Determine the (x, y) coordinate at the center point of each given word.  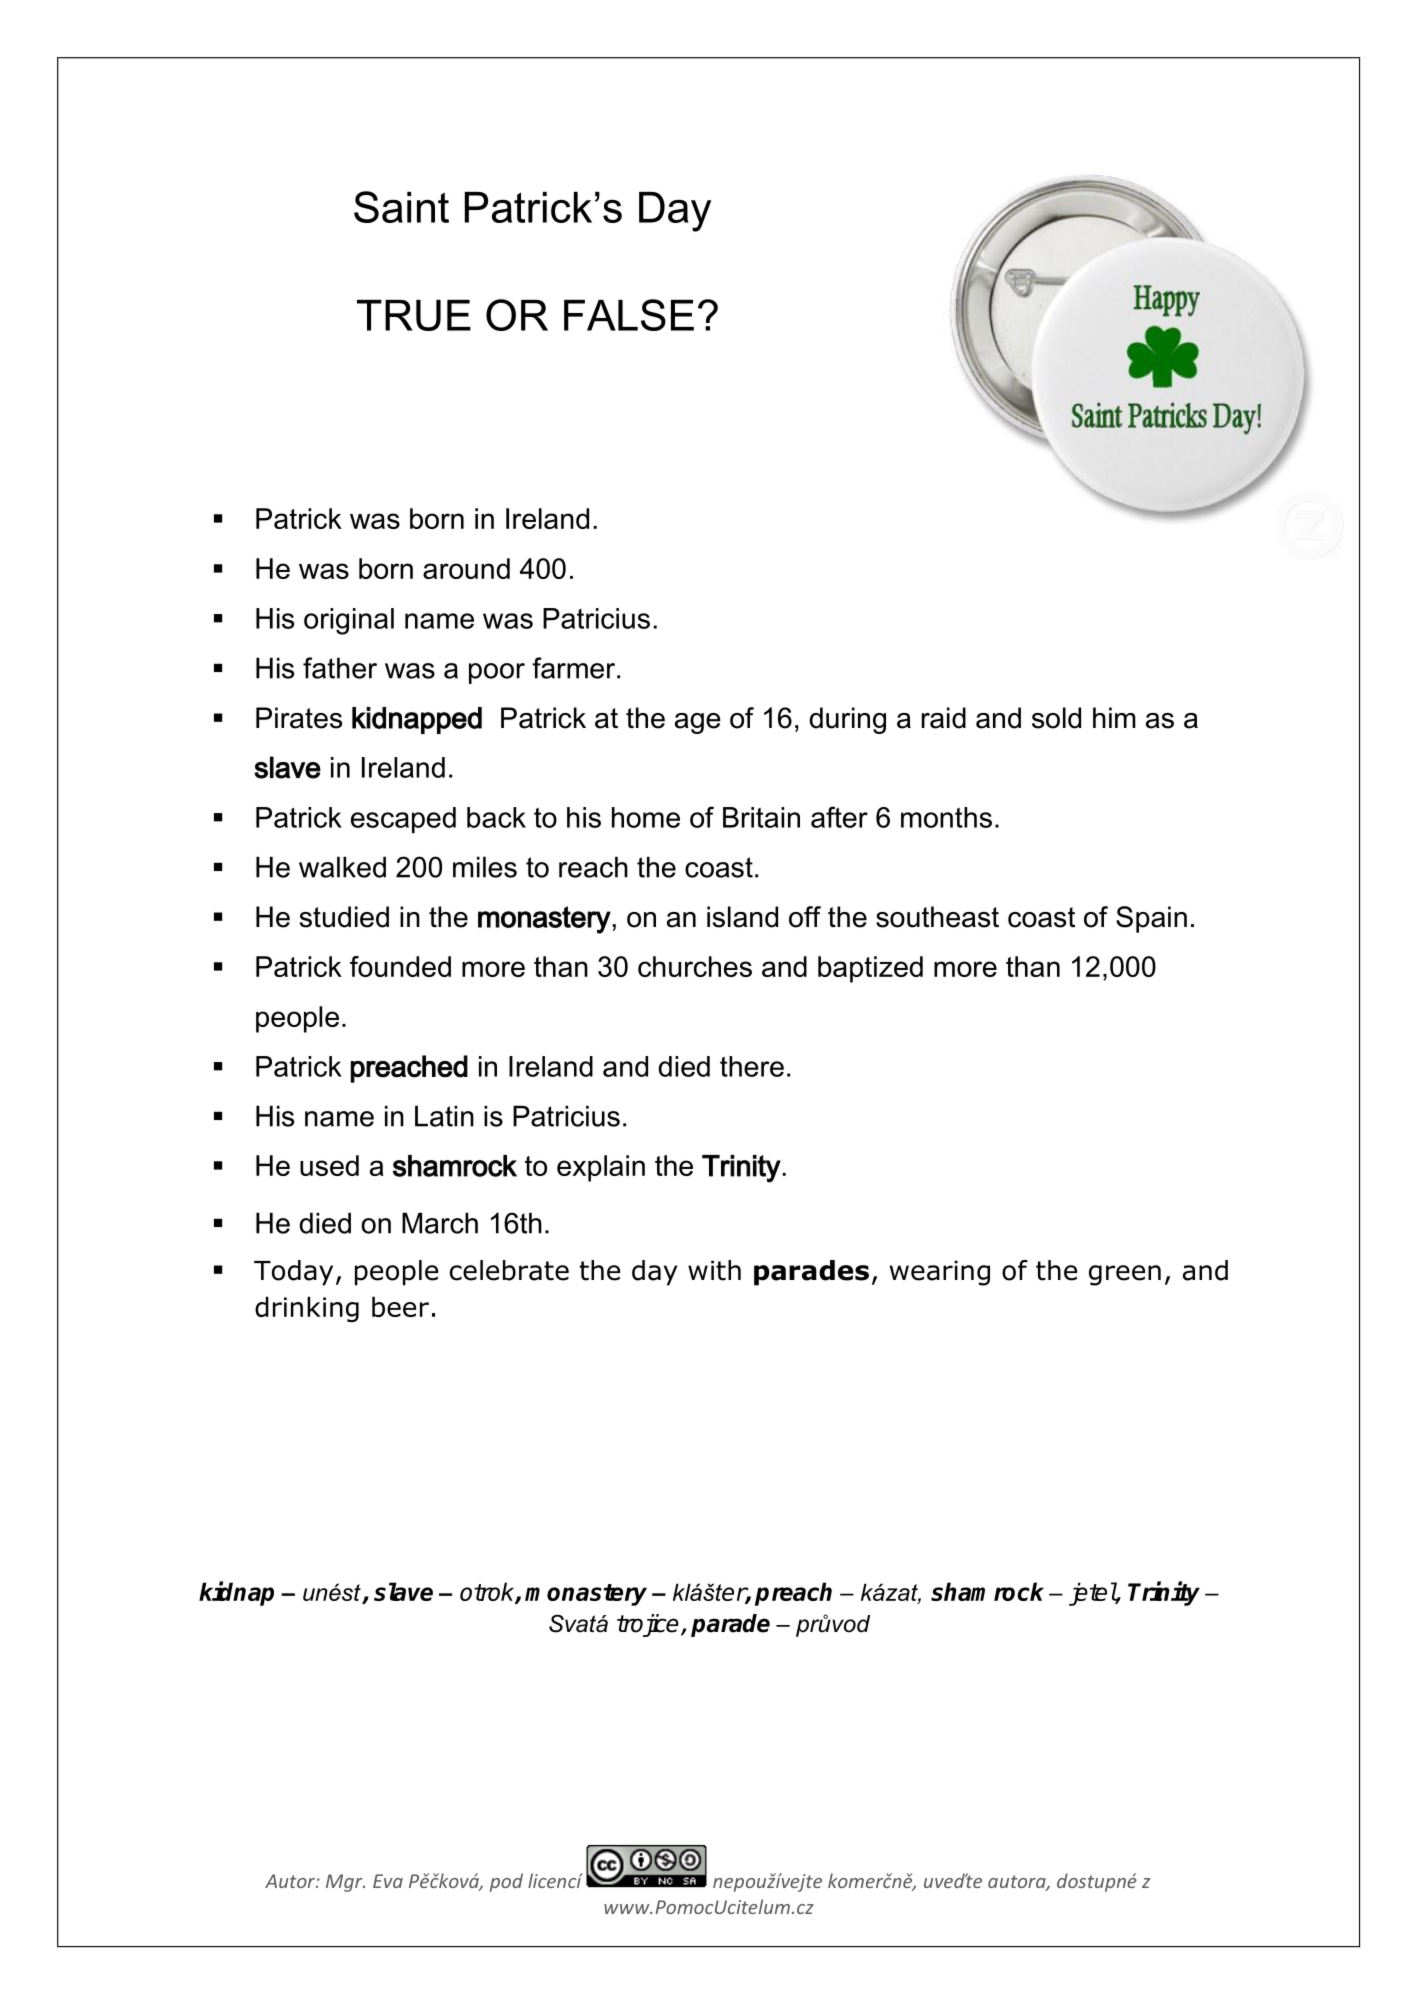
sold (1056, 718)
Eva (388, 1881)
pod (506, 1882)
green (1125, 1275)
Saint (401, 207)
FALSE (629, 315)
